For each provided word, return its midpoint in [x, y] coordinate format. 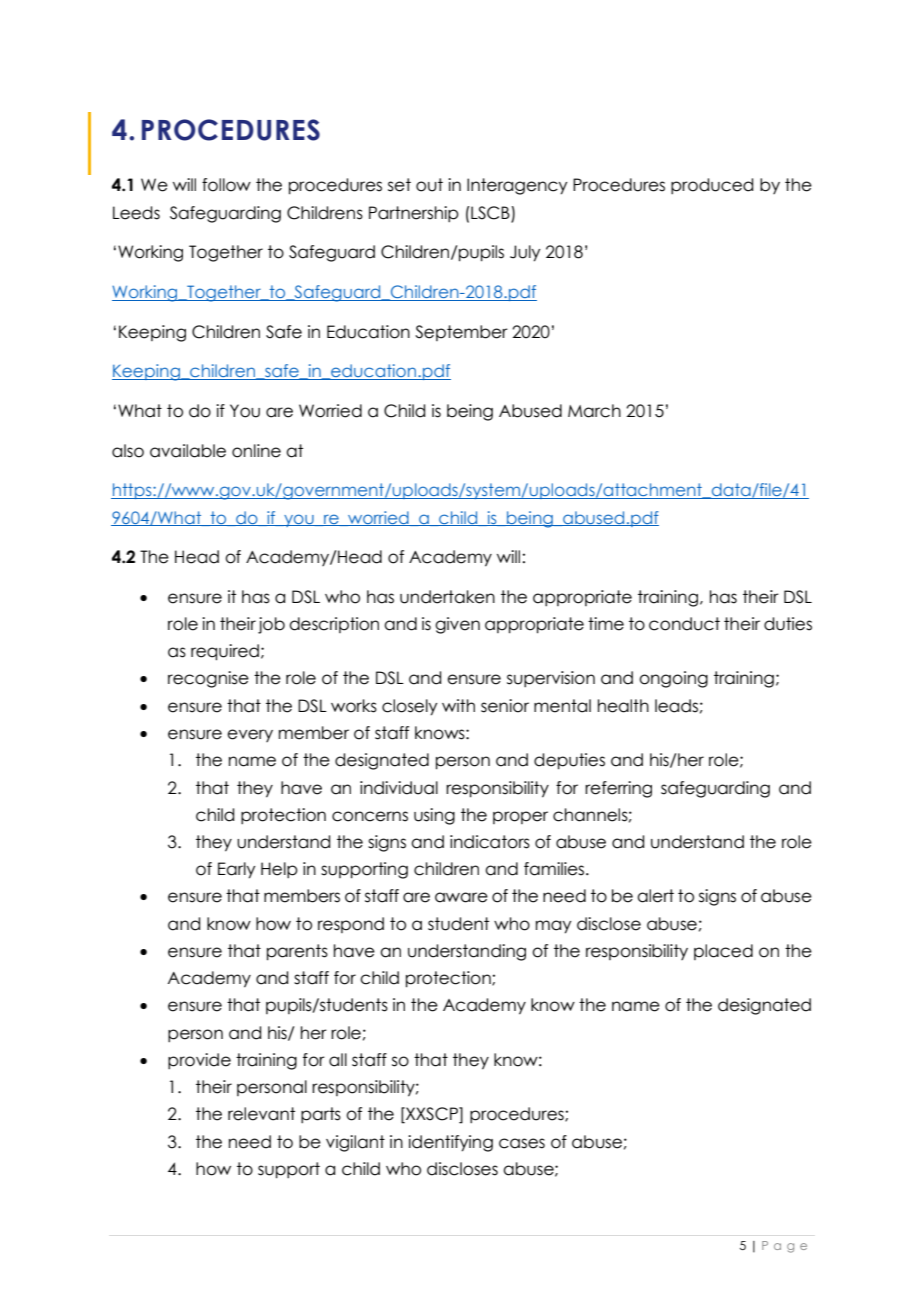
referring [618, 789]
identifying [450, 1143]
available [188, 451]
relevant [261, 1114]
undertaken [447, 597]
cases [522, 1143]
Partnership [414, 214]
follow [226, 185]
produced [712, 186]
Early [236, 870]
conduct [684, 624]
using [434, 816]
